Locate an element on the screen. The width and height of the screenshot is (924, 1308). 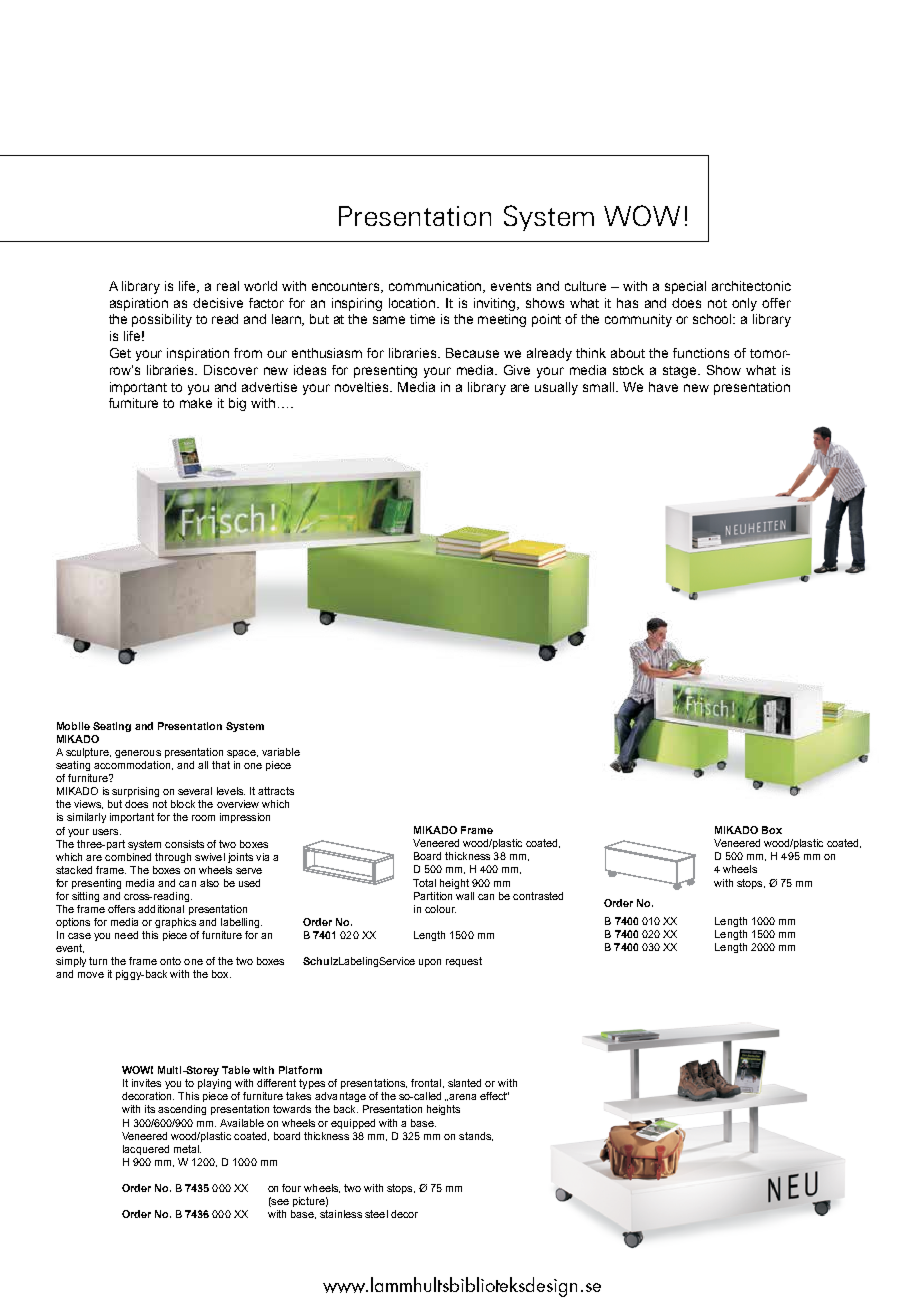
time is located at coordinates (422, 319).
